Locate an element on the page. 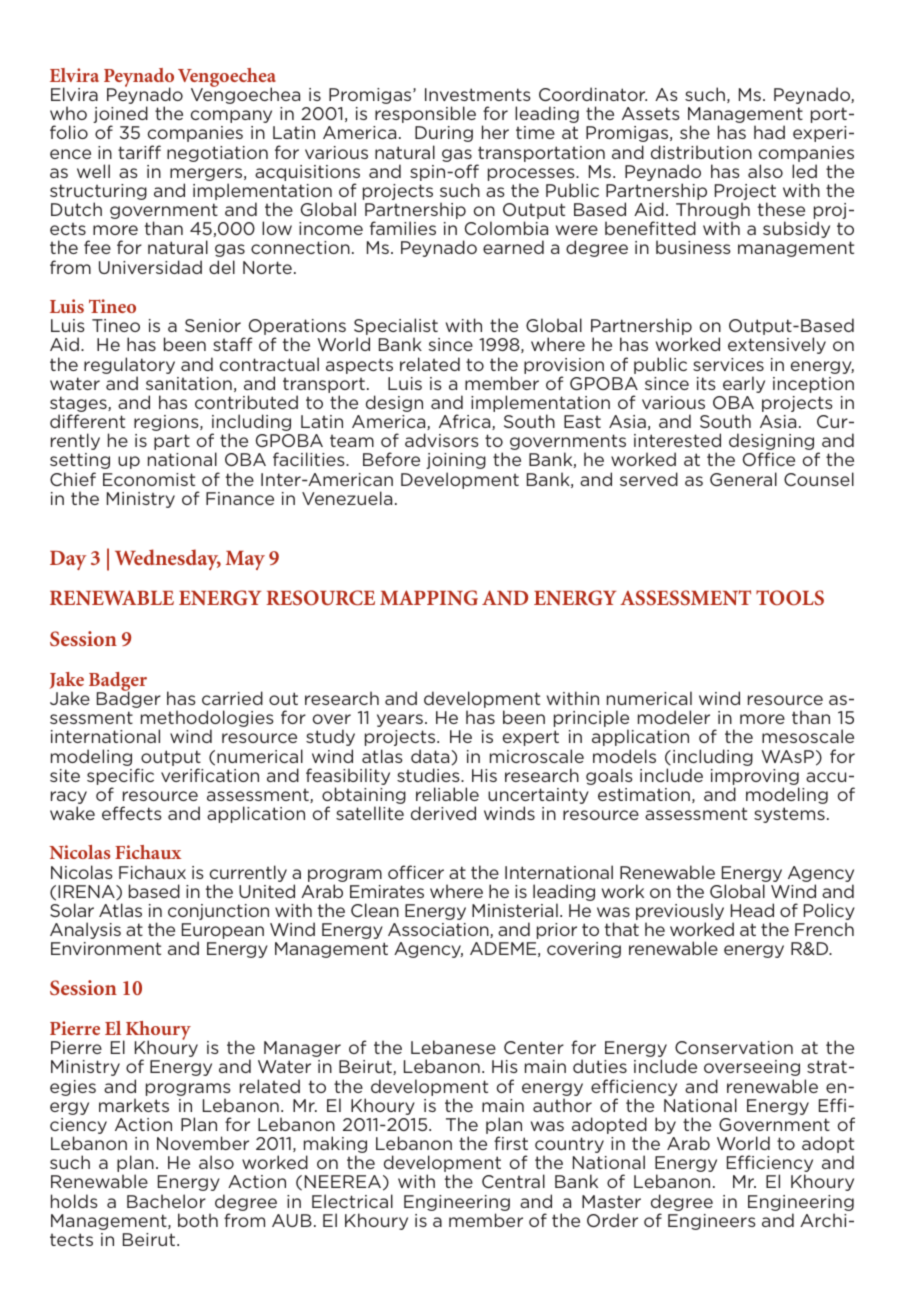  Bachelor is located at coordinates (166, 1201).
